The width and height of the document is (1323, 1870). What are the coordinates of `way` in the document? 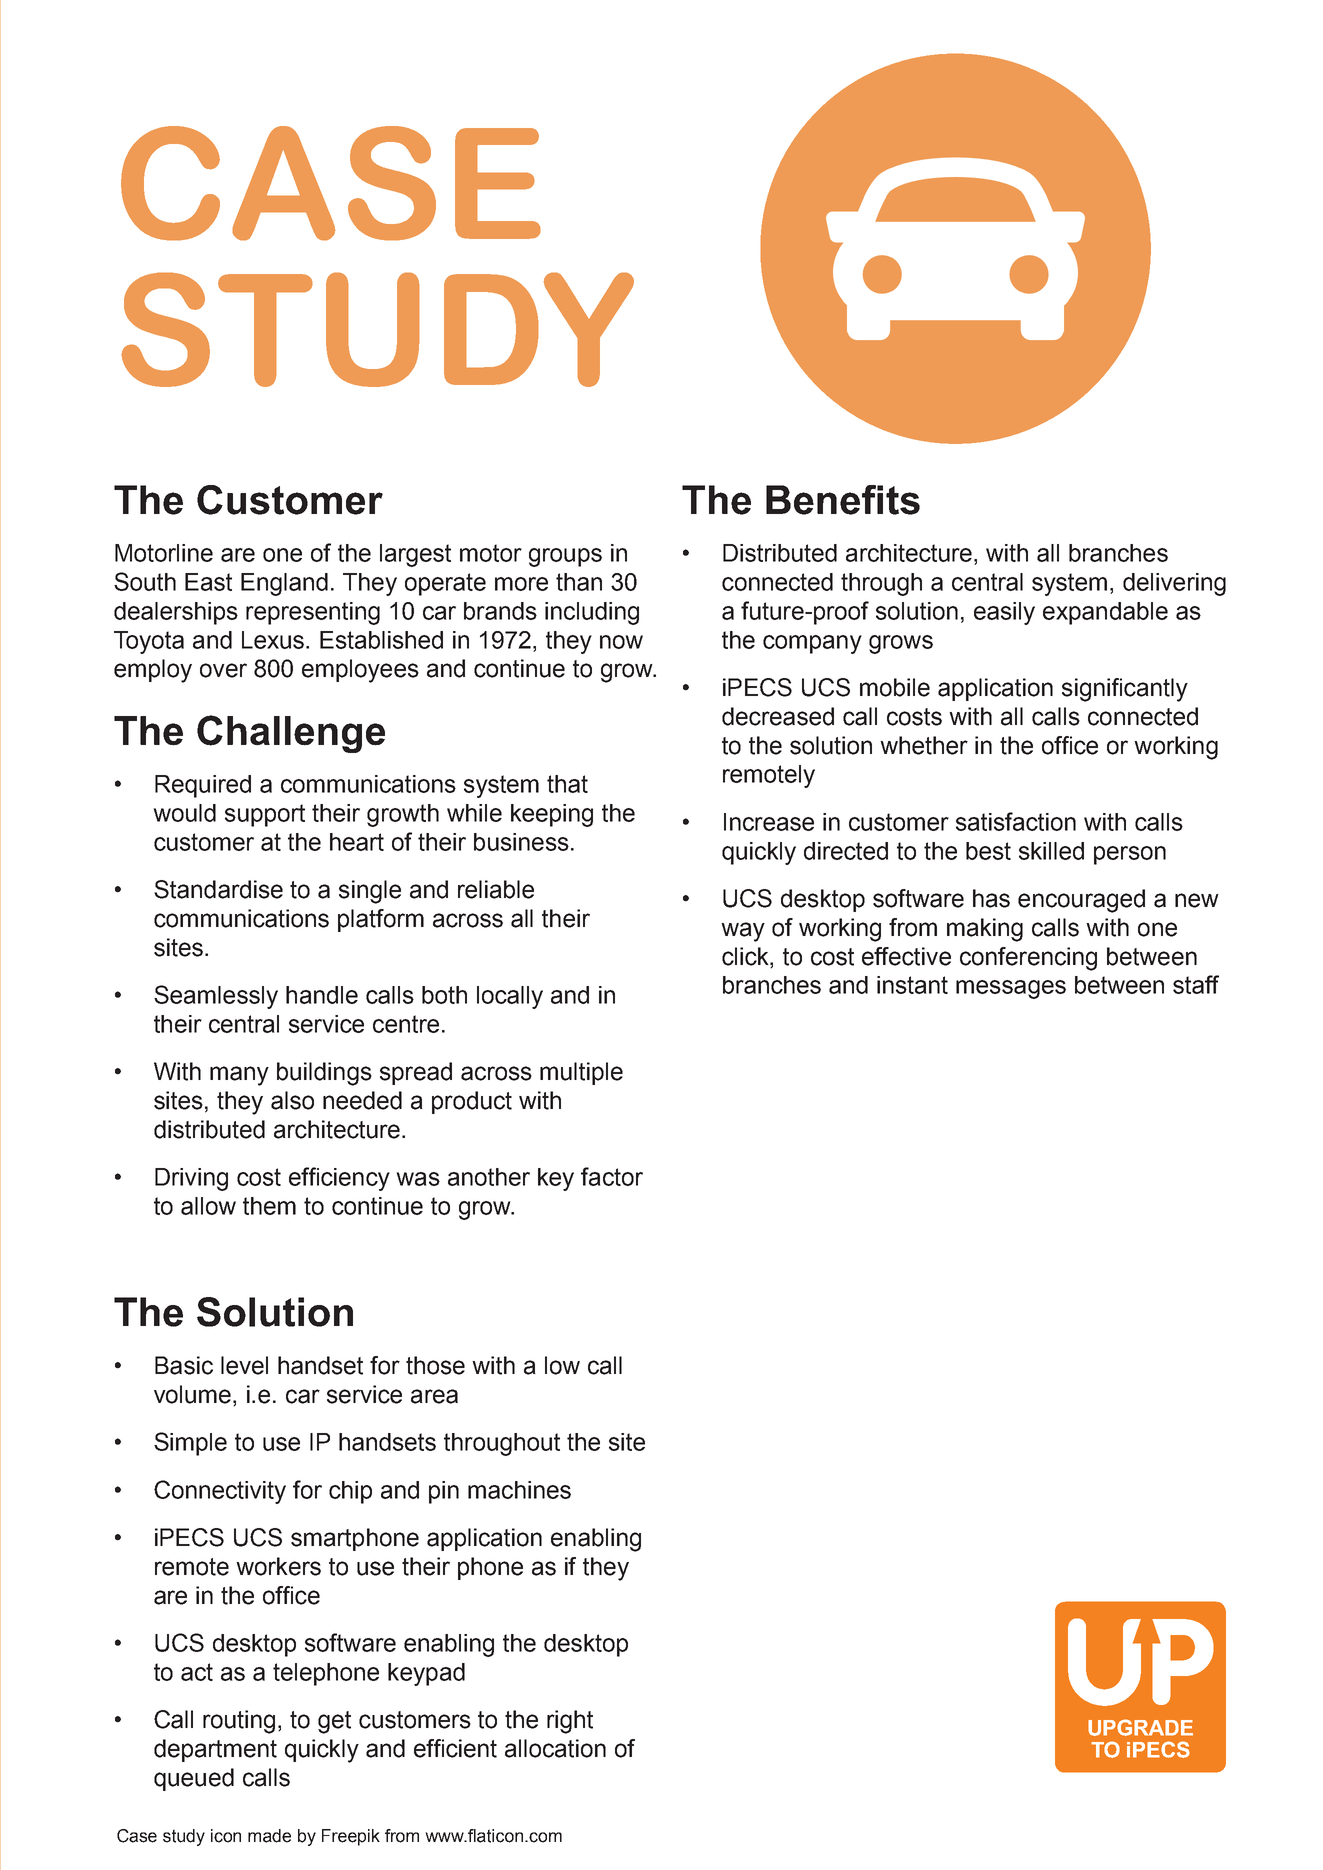 It's located at (743, 932).
